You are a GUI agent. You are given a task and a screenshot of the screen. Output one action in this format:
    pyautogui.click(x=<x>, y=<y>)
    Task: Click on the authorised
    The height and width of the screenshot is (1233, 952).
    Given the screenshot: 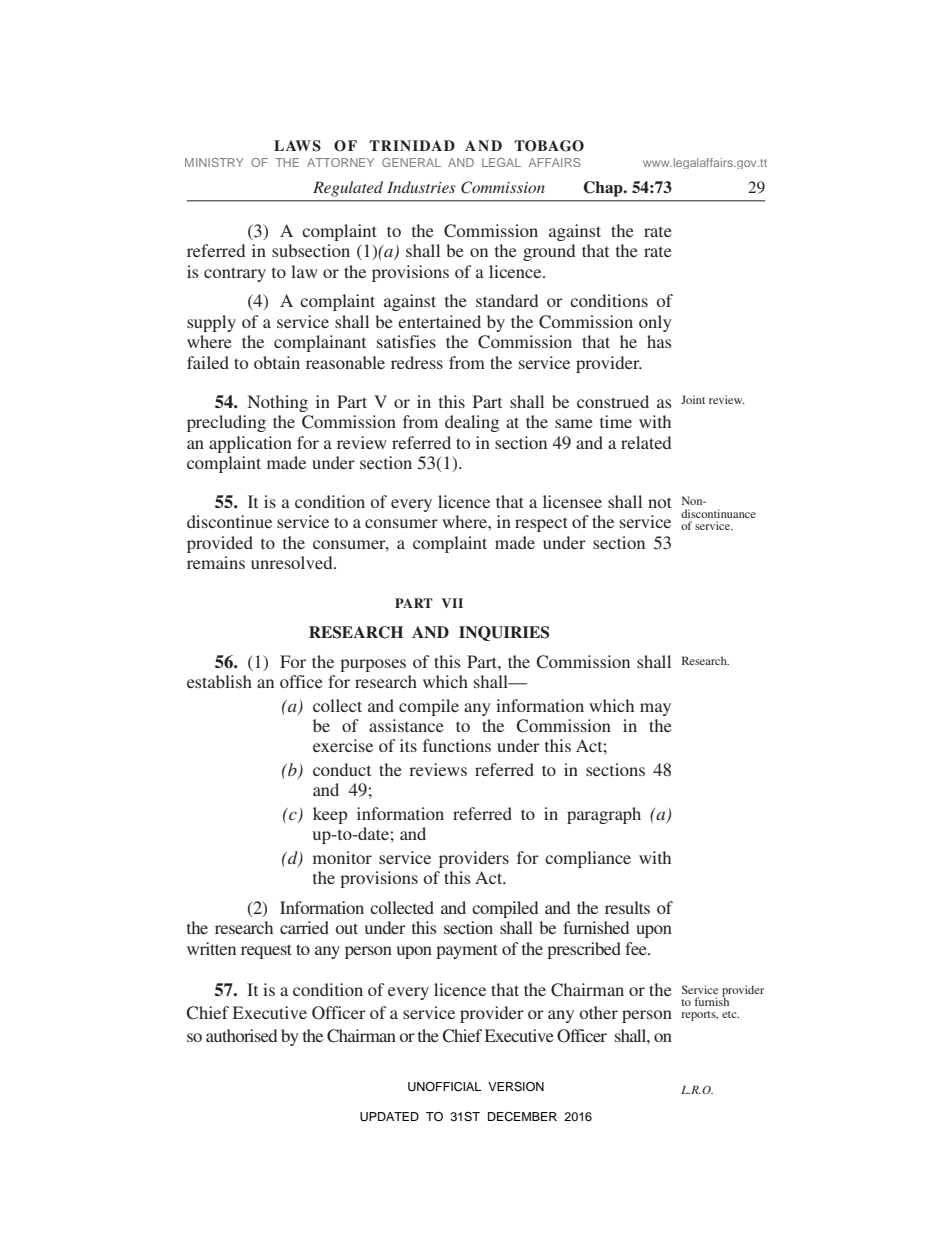 What is the action you would take?
    pyautogui.click(x=241, y=1035)
